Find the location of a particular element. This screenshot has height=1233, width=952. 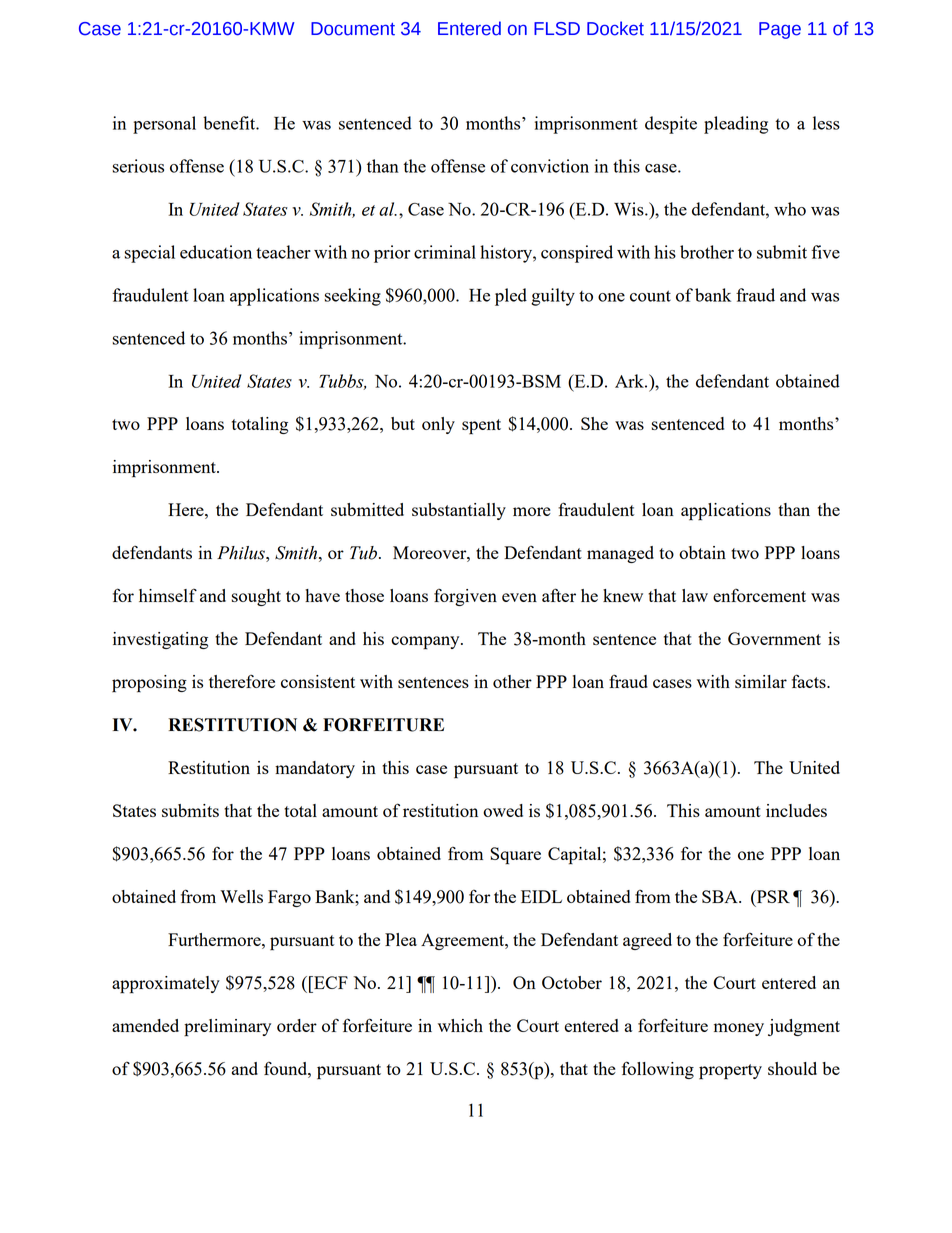

preliminary is located at coordinates (227, 1028).
